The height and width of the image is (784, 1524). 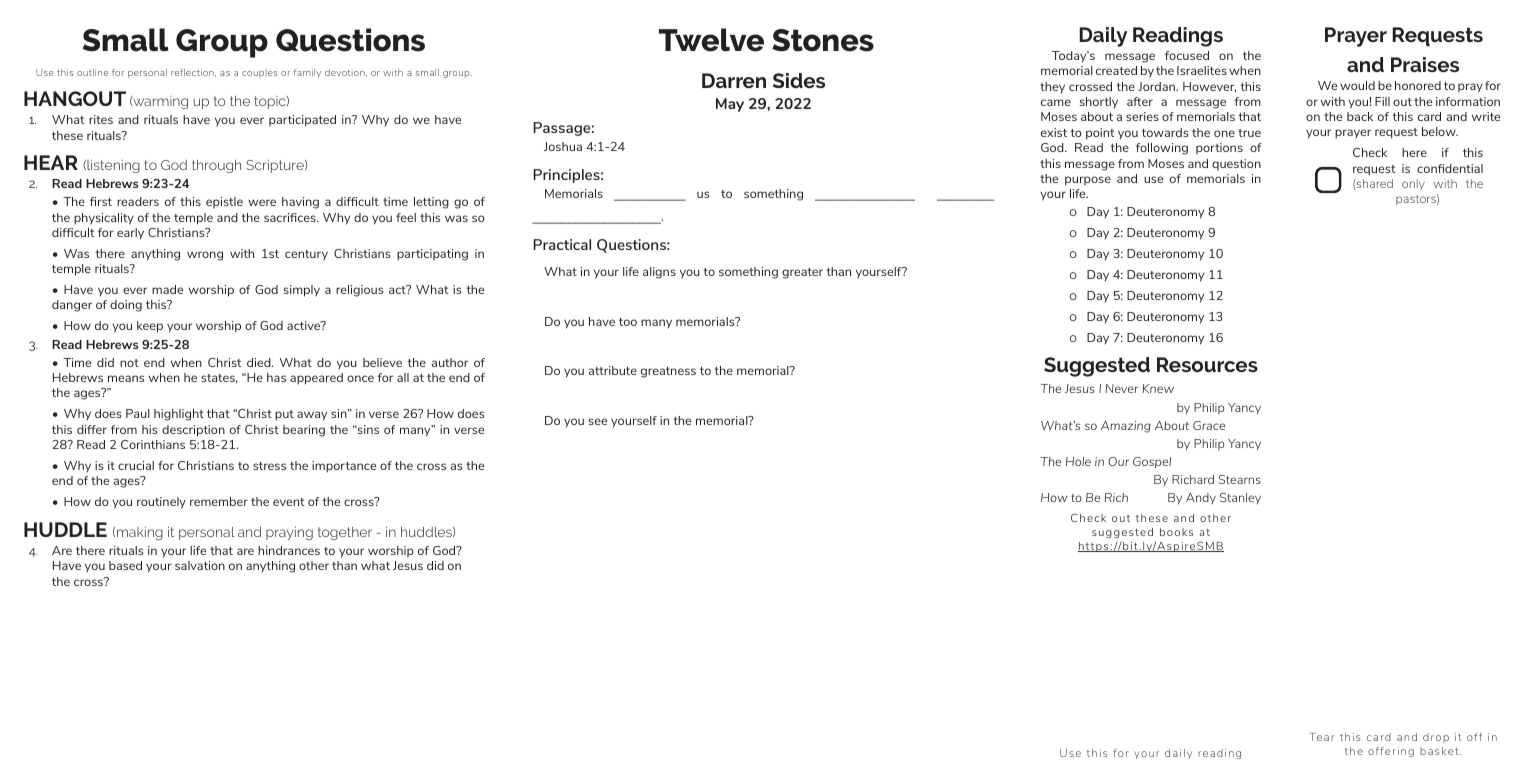 What do you see at coordinates (668, 372) in the image?
I see `greatness` at bounding box center [668, 372].
